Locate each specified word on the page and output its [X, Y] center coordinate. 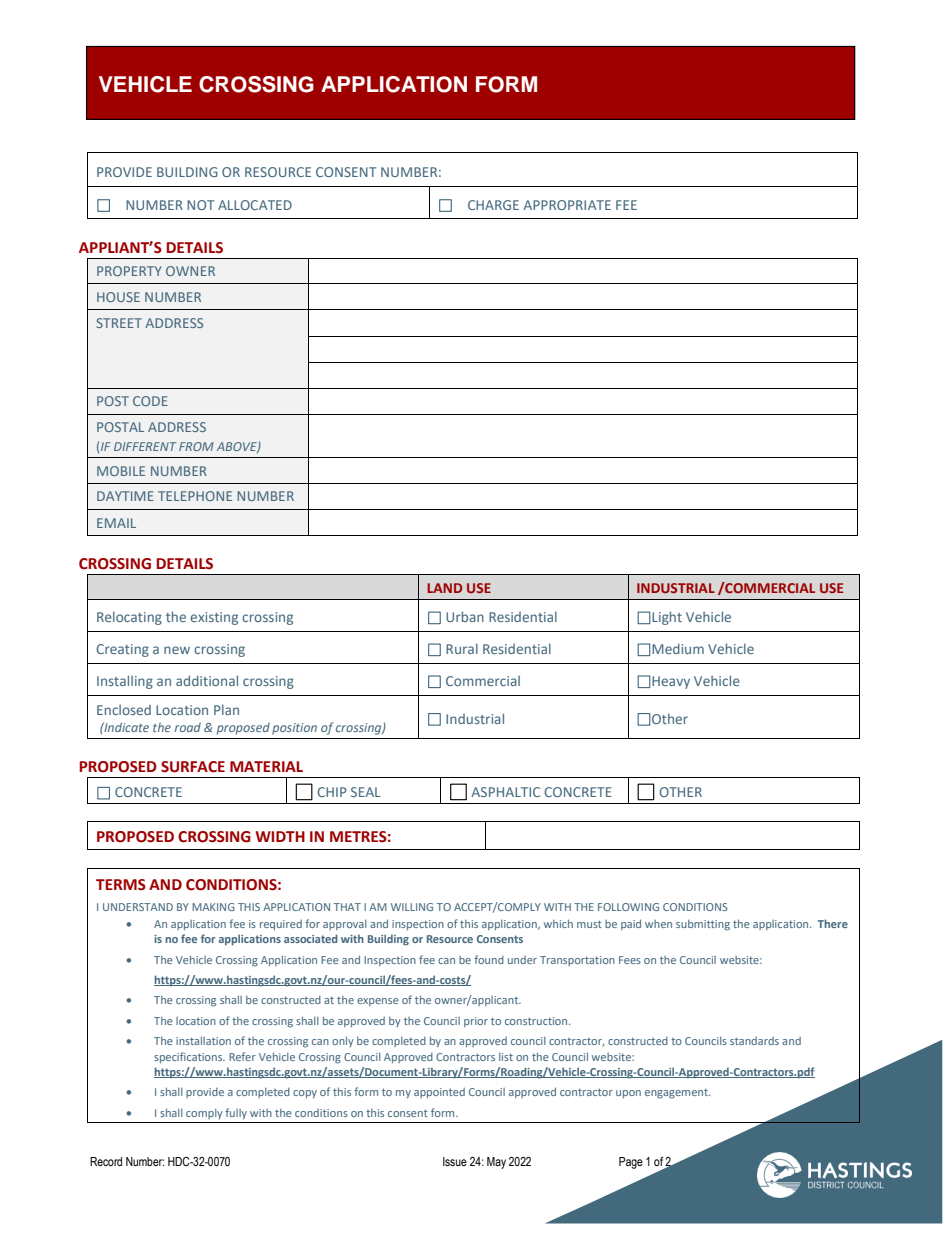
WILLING [412, 907]
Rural [462, 648]
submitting [703, 925]
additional [207, 680]
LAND [444, 588]
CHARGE [493, 205]
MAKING [213, 907]
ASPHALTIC [505, 792]
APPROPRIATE [567, 205]
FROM [196, 446]
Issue [455, 1162]
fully [236, 1113]
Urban [465, 616]
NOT [201, 205]
